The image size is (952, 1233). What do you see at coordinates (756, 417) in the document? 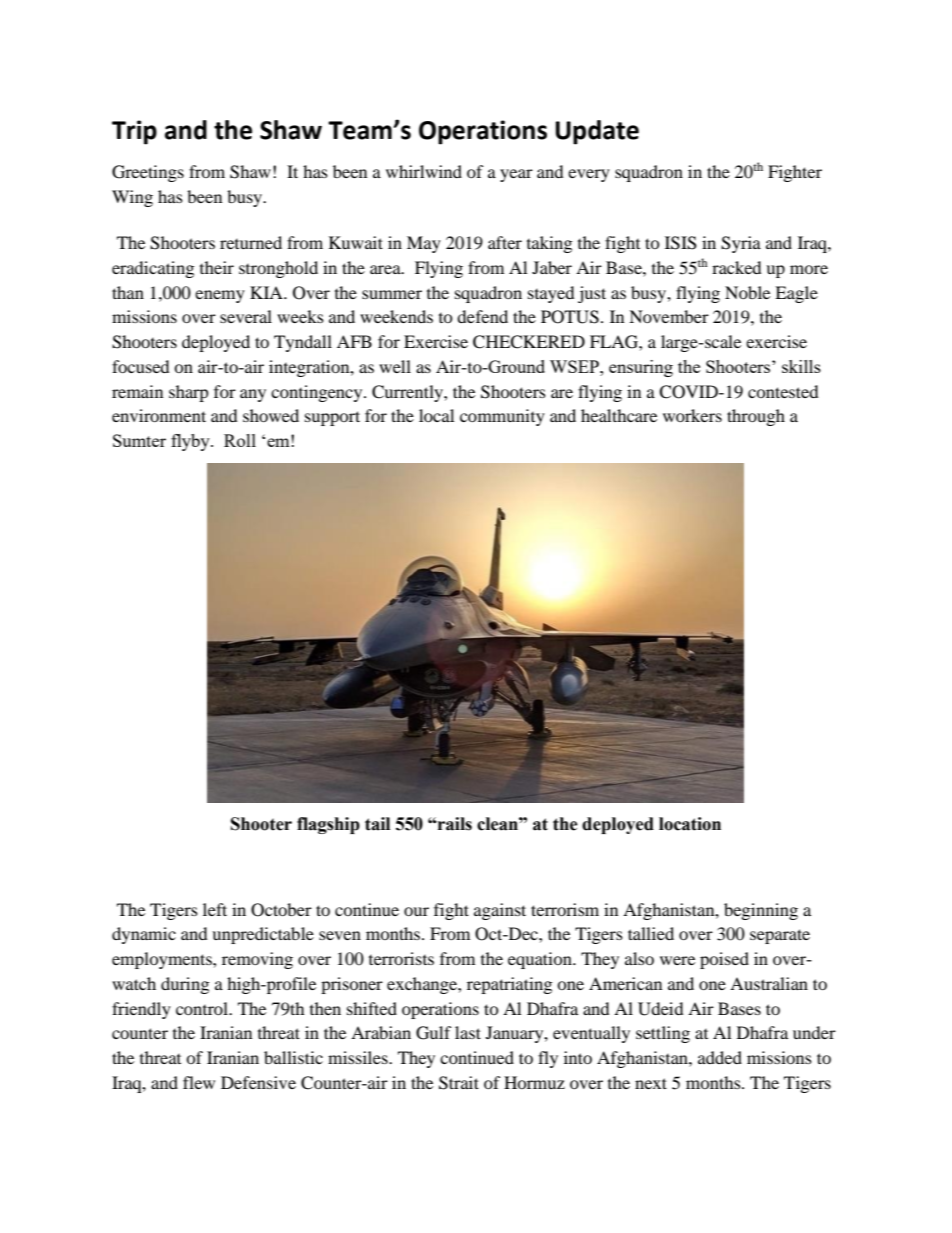
I see `through` at bounding box center [756, 417].
